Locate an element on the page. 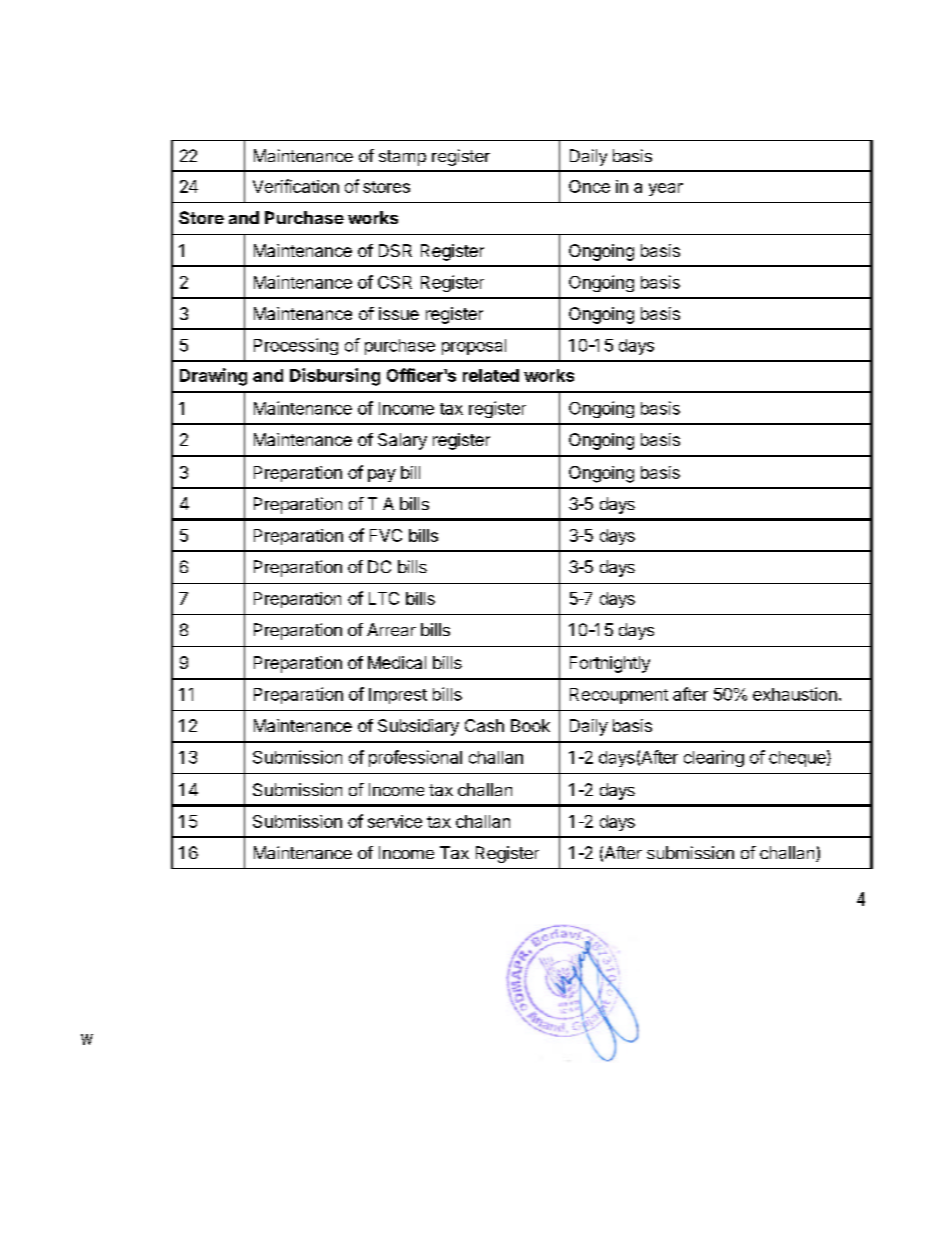  pay is located at coordinates (382, 475).
